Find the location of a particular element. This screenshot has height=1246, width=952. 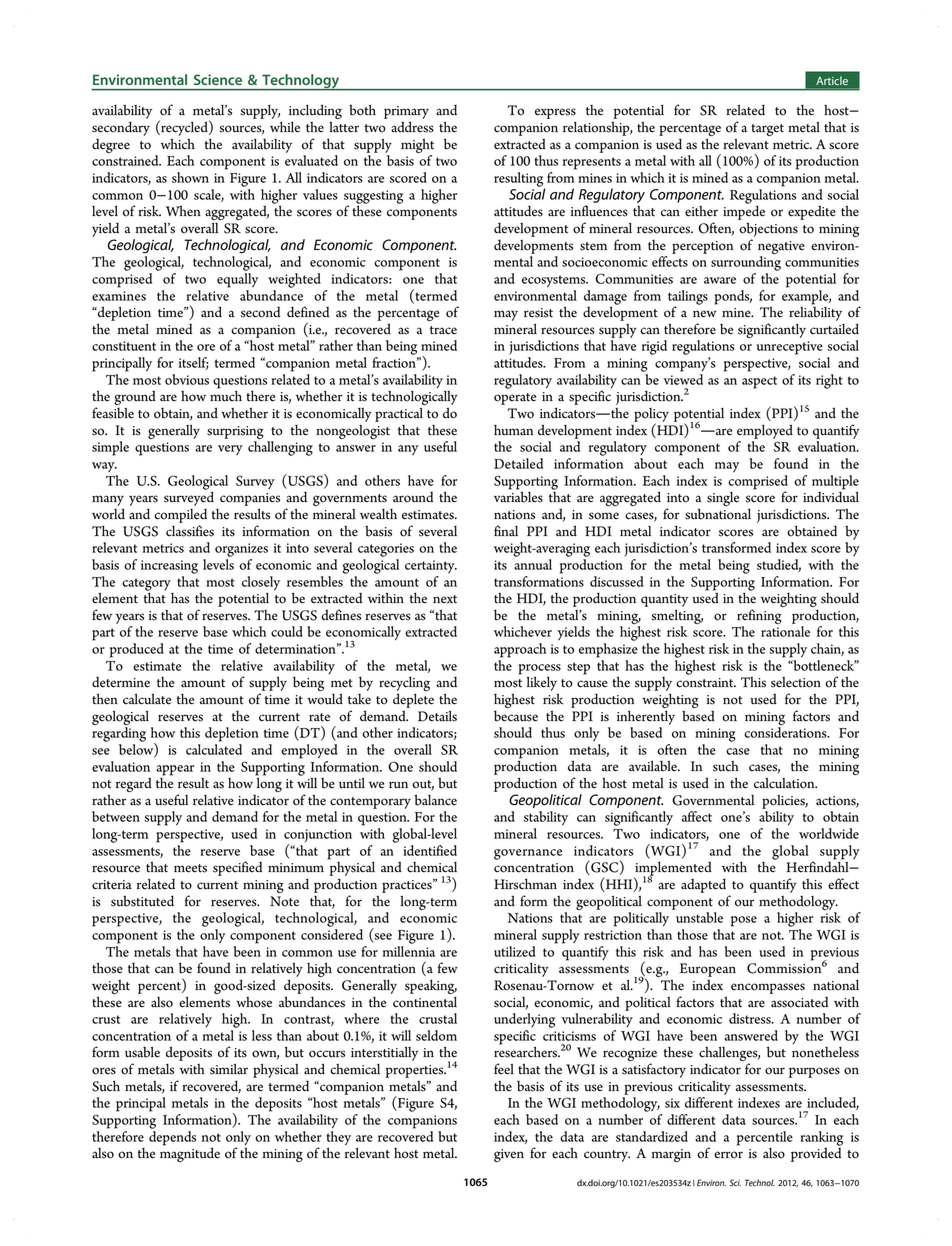

error is located at coordinates (728, 1155).
